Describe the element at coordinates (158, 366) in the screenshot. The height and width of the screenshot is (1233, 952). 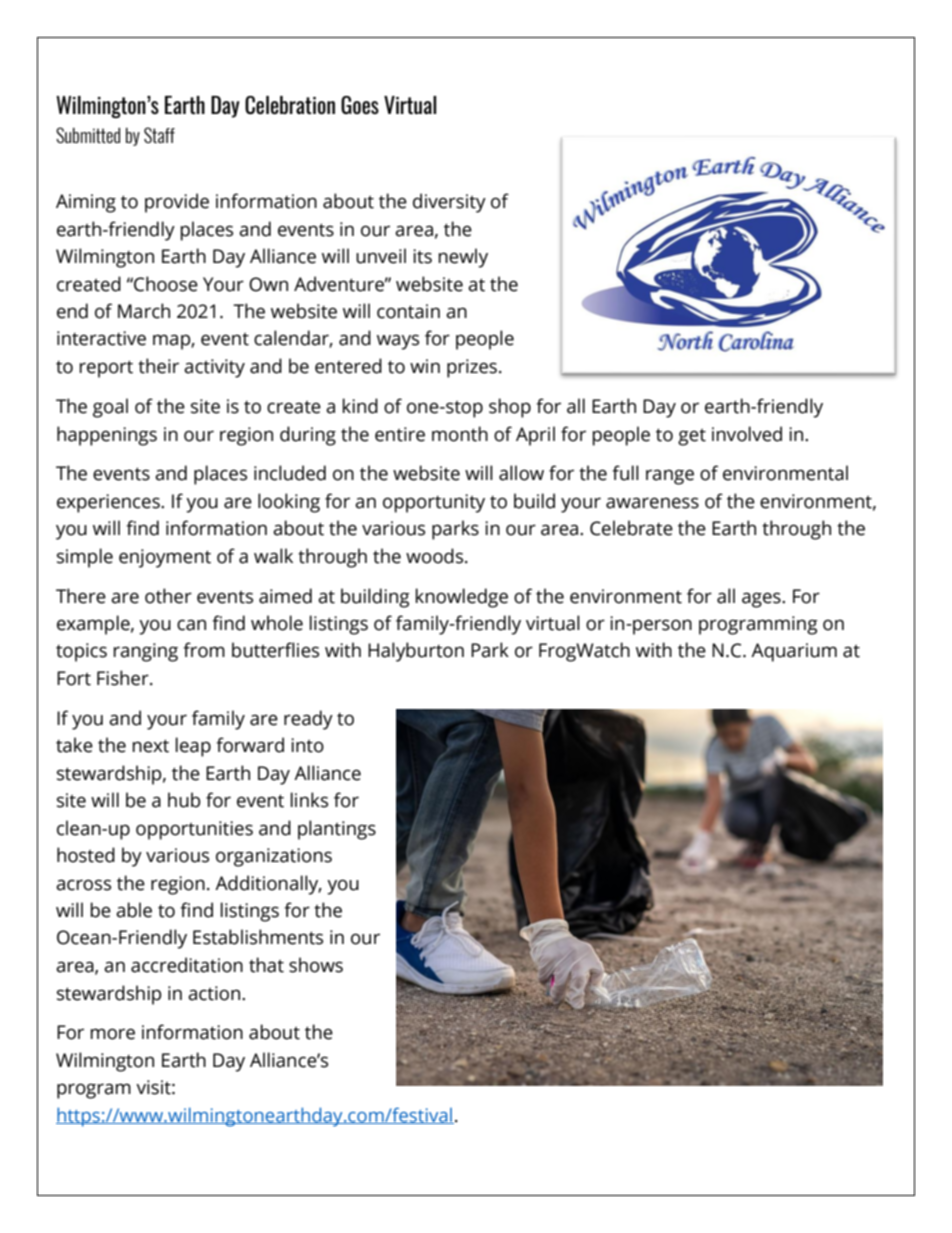
I see `their` at that location.
